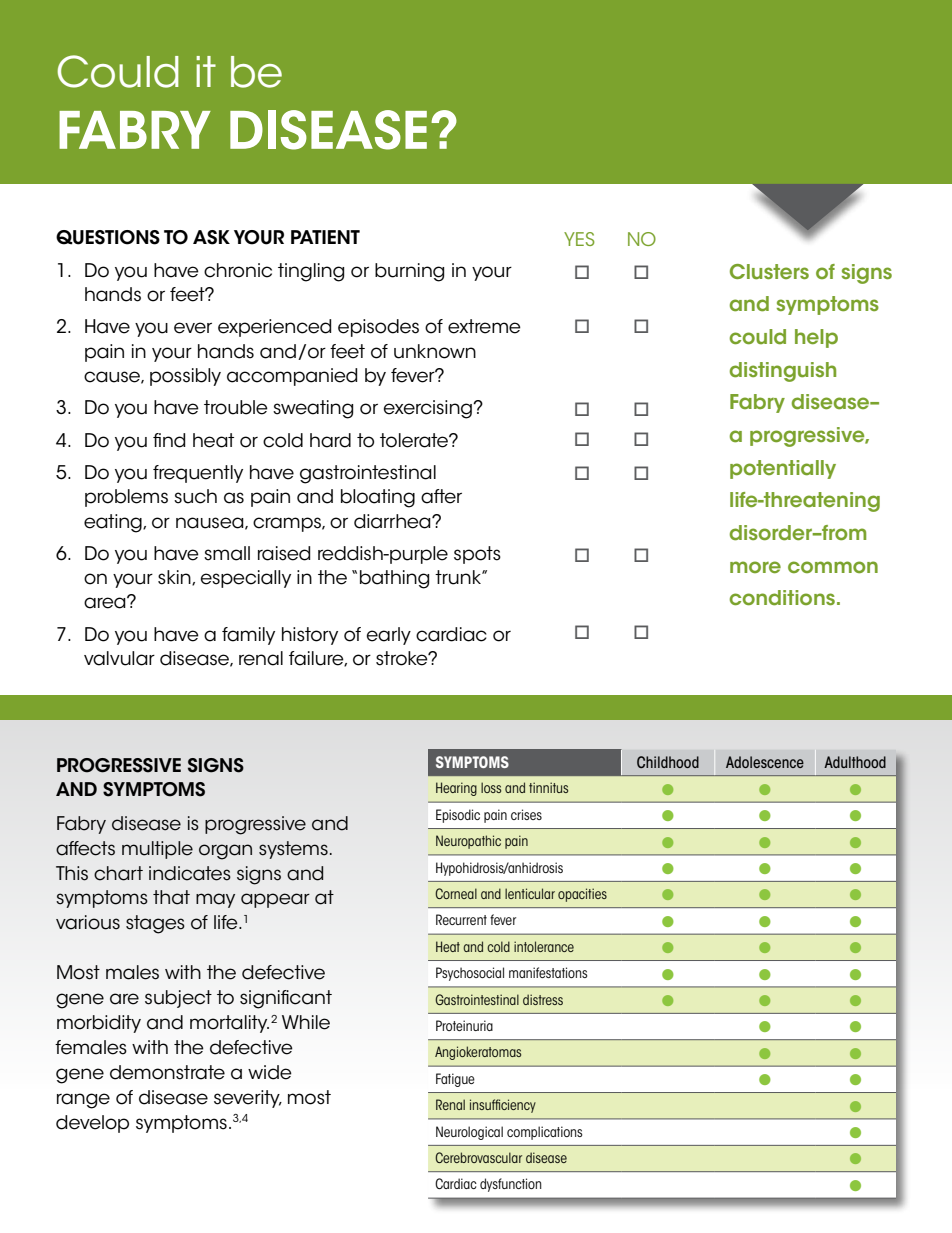  I want to click on Cerebrovascular, so click(478, 1157).
